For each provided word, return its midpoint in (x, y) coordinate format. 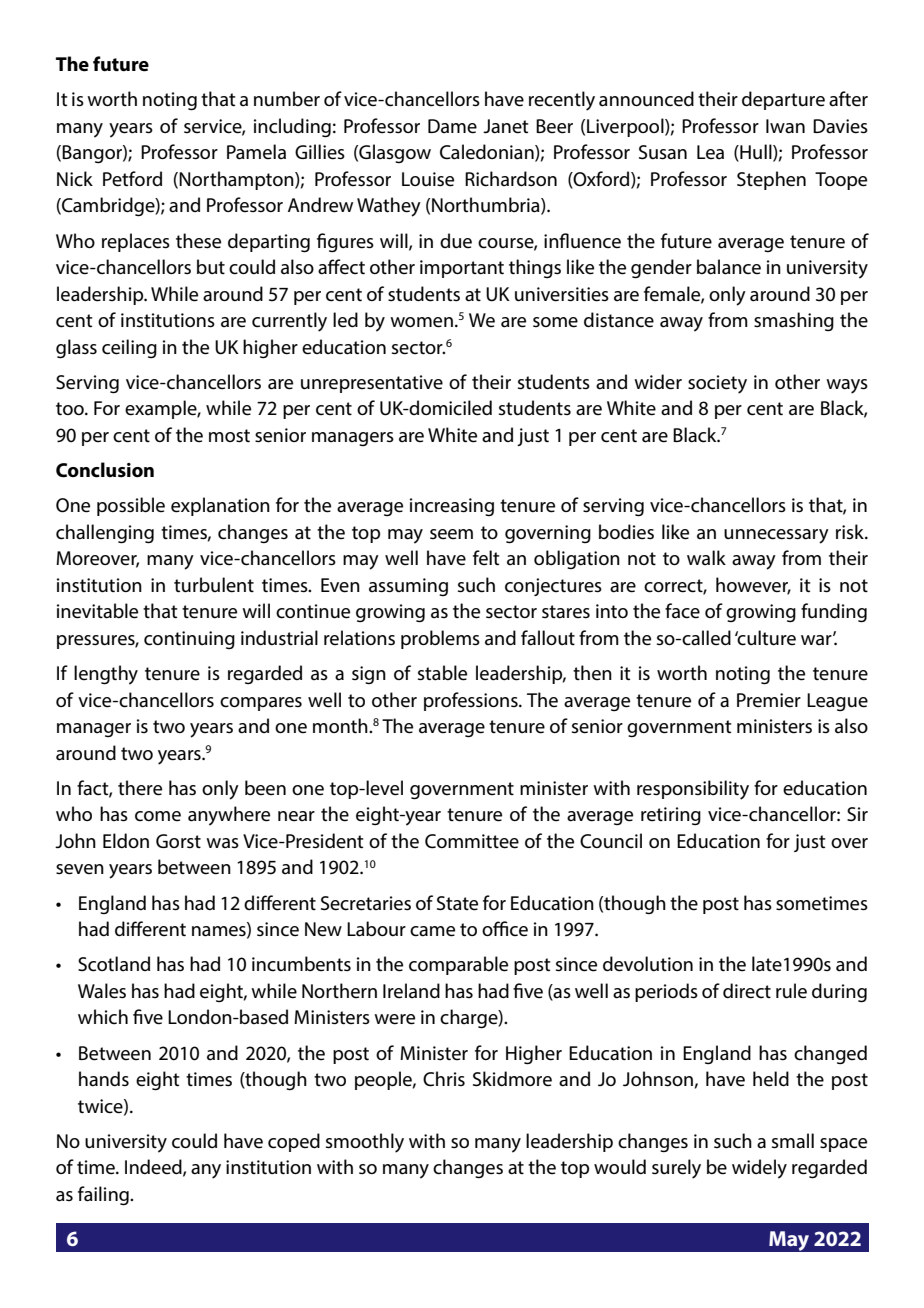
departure (783, 100)
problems (440, 639)
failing (104, 1196)
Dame (452, 126)
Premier (769, 700)
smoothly (365, 1143)
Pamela (256, 152)
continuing (189, 640)
